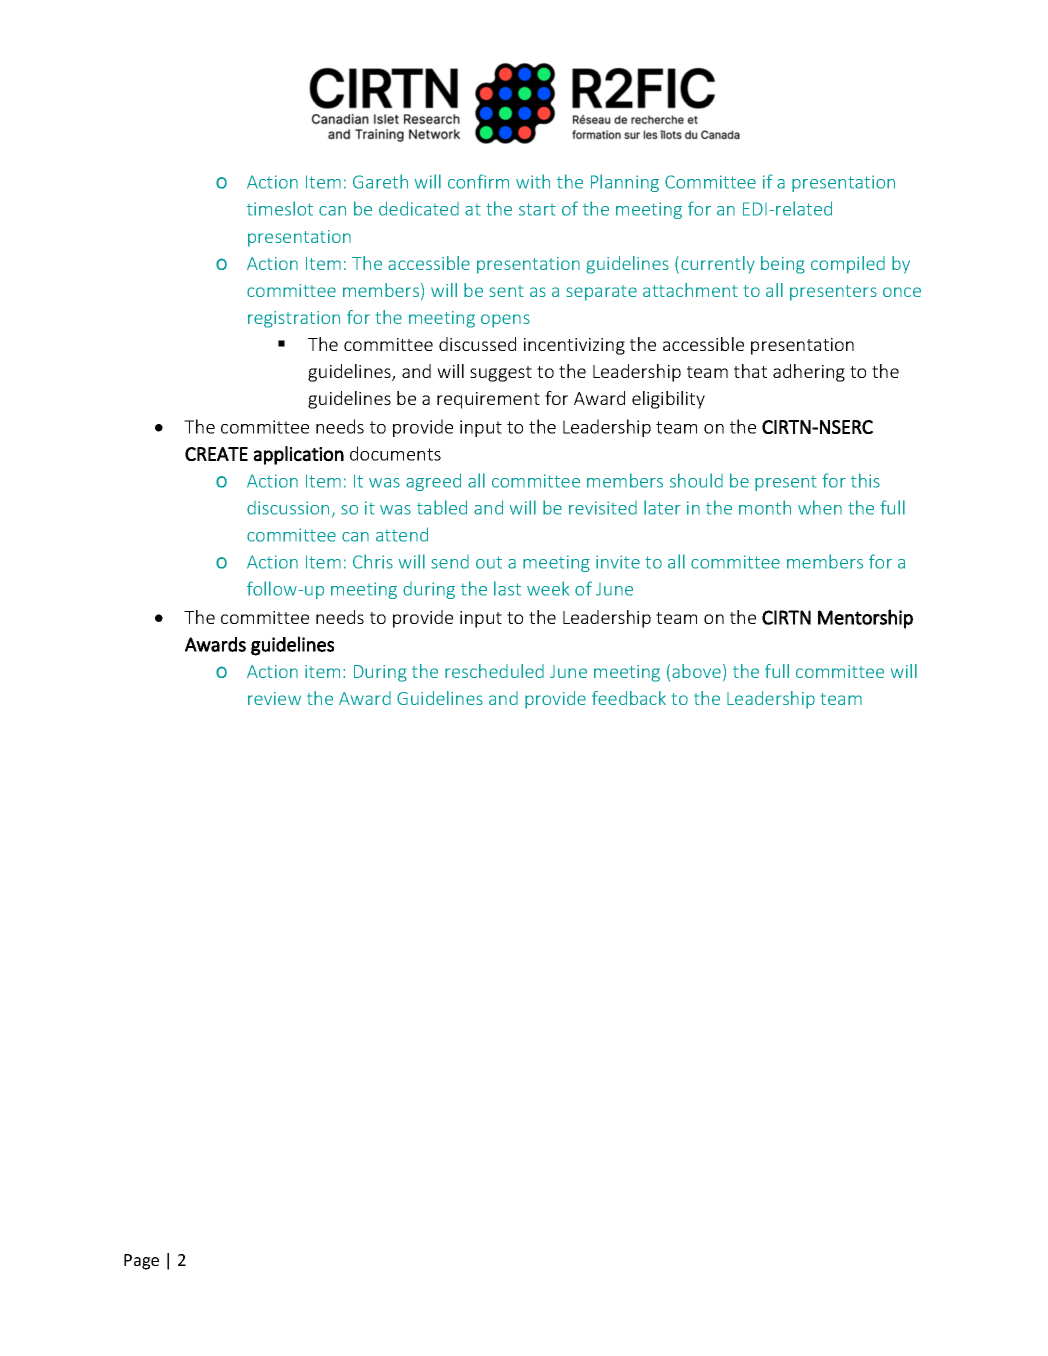  What do you see at coordinates (380, 181) in the screenshot?
I see `Gareth` at bounding box center [380, 181].
